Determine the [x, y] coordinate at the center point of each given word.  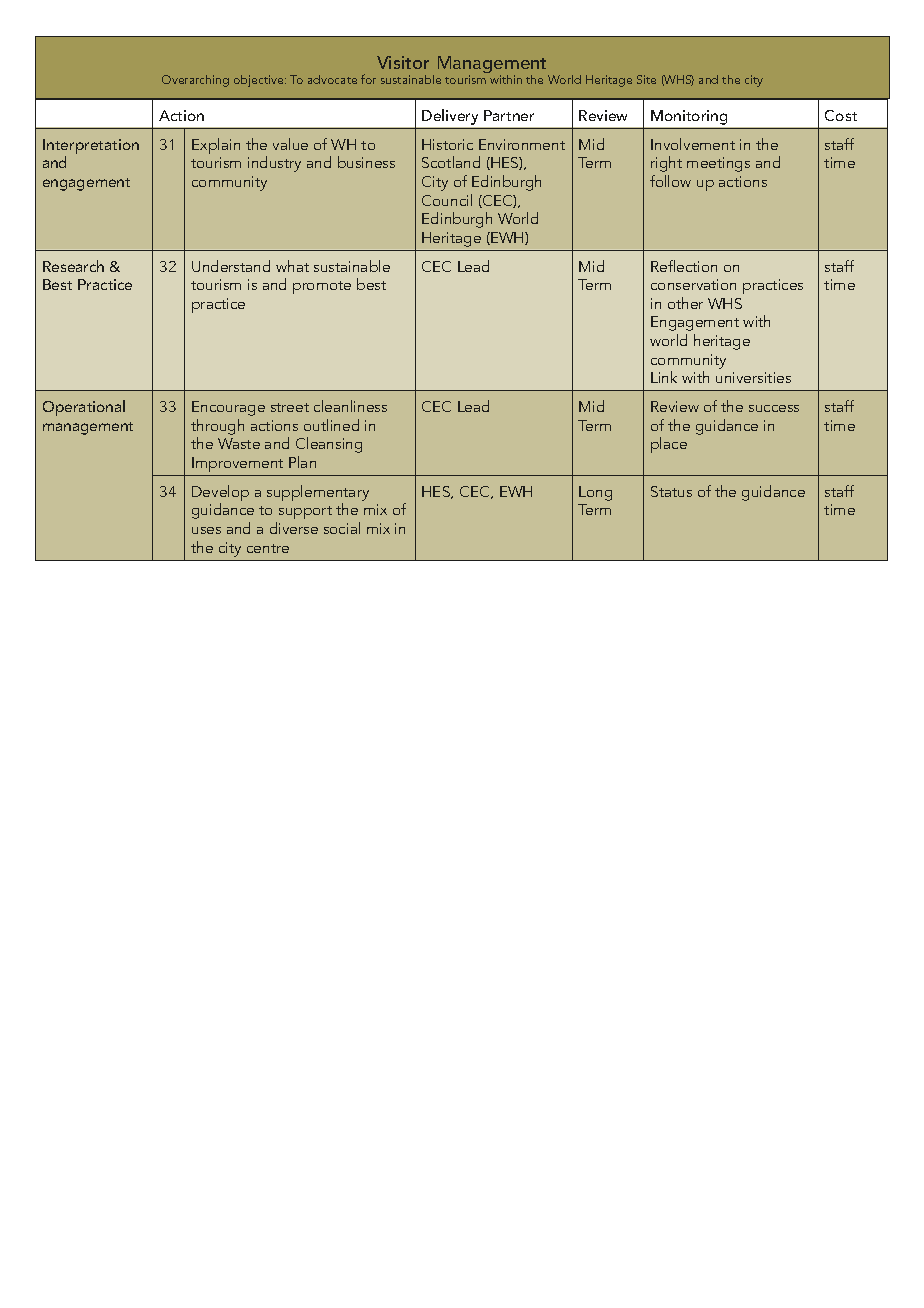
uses [206, 530]
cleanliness [350, 406]
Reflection [684, 266]
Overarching [195, 81]
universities [753, 377]
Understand [231, 266]
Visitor [403, 62]
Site [646, 79]
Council [447, 200]
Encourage [228, 408]
